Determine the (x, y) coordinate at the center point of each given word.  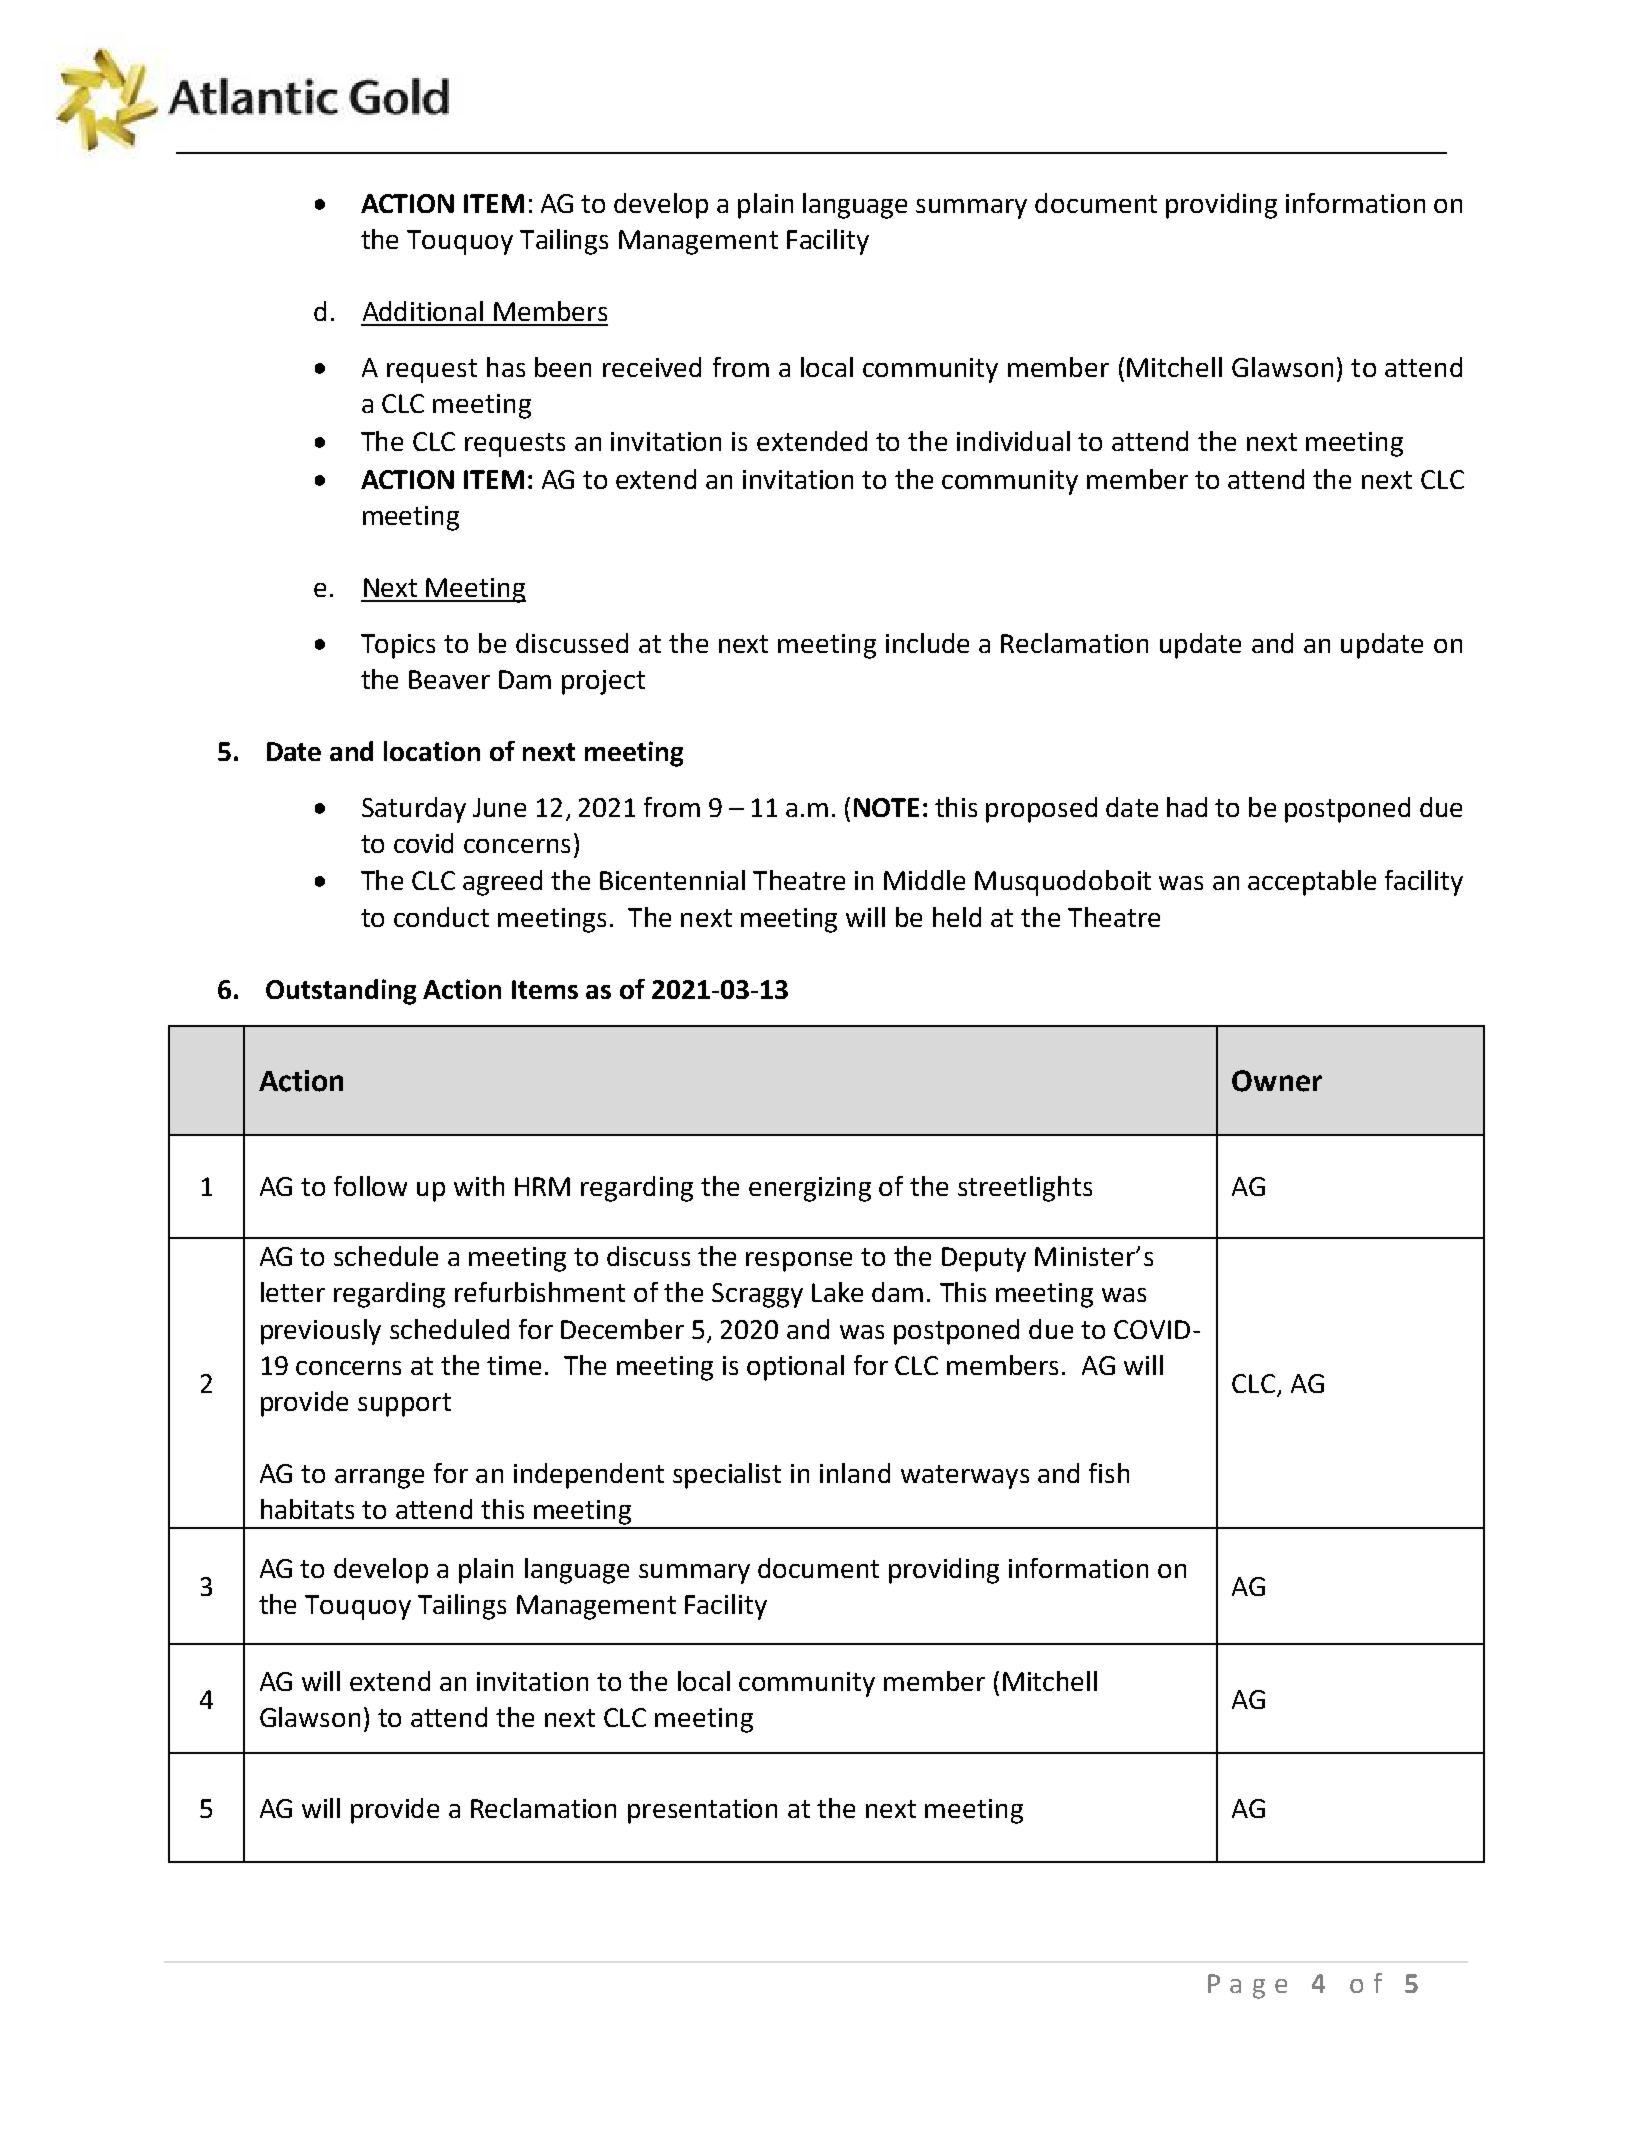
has (506, 367)
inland (855, 1473)
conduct (441, 917)
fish (1109, 1473)
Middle (924, 880)
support (404, 1405)
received (652, 367)
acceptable (1312, 883)
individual (1013, 441)
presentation (702, 1811)
